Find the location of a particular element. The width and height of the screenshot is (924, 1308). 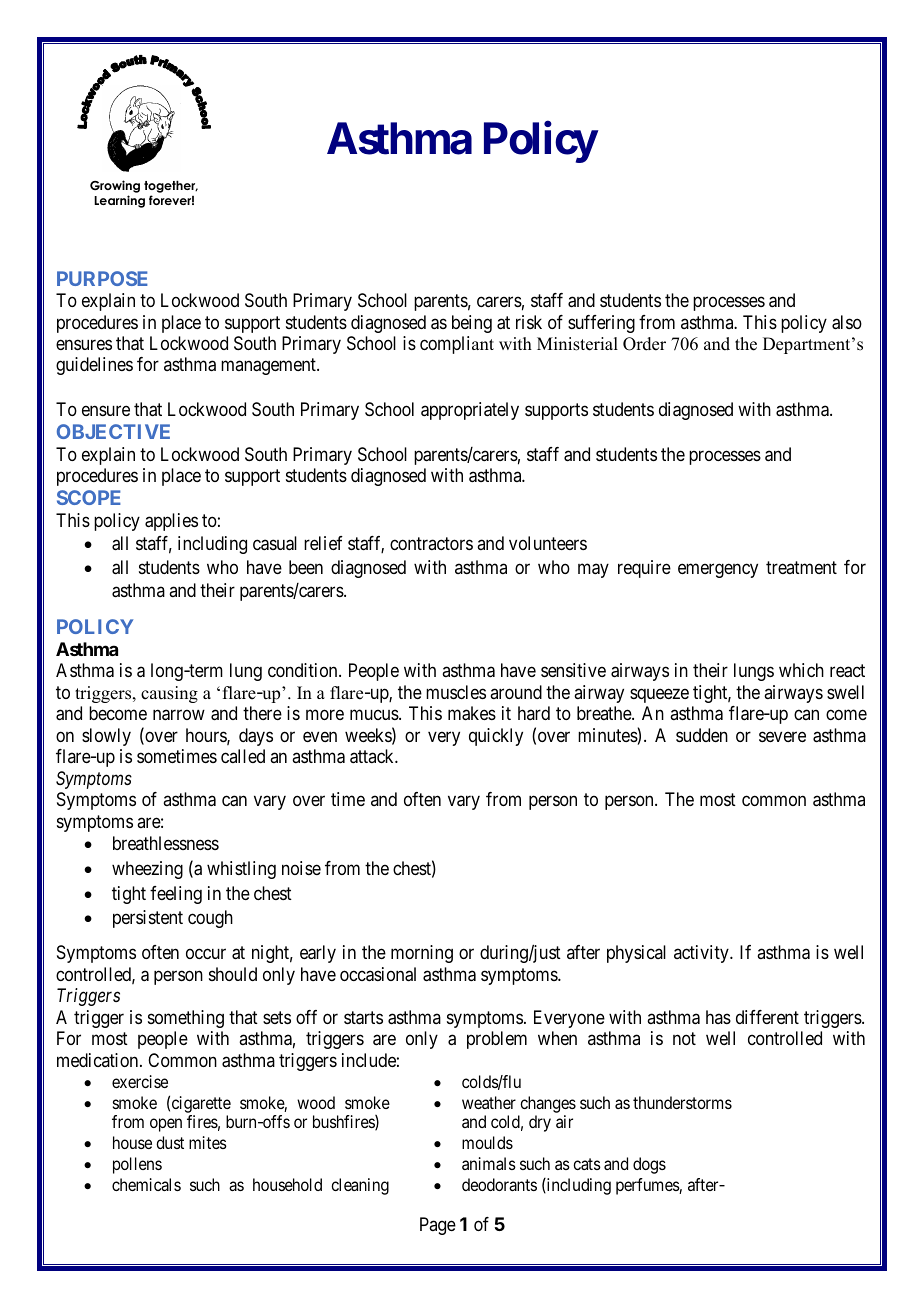

narrow is located at coordinates (179, 715).
